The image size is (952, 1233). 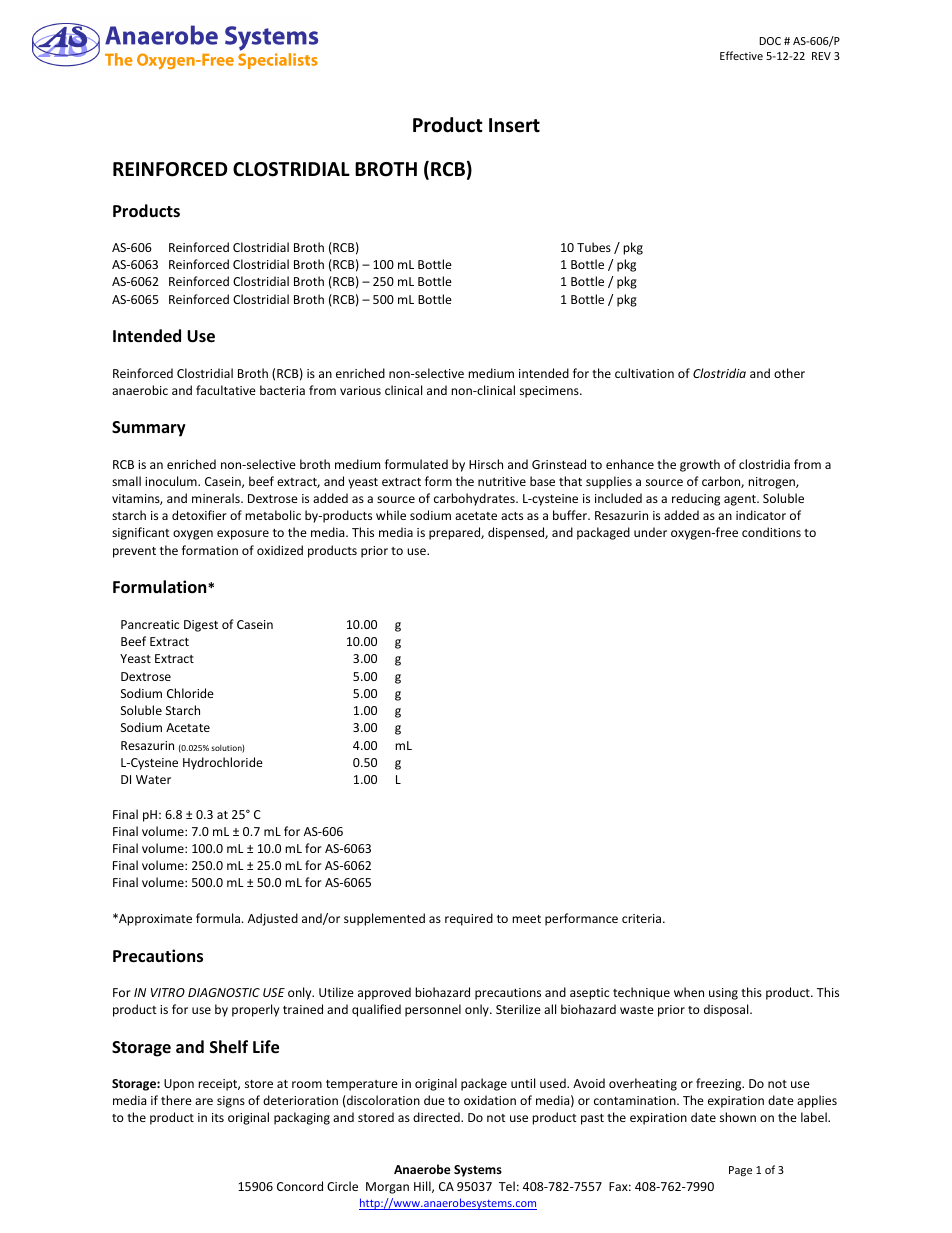 I want to click on facultative, so click(x=226, y=390).
